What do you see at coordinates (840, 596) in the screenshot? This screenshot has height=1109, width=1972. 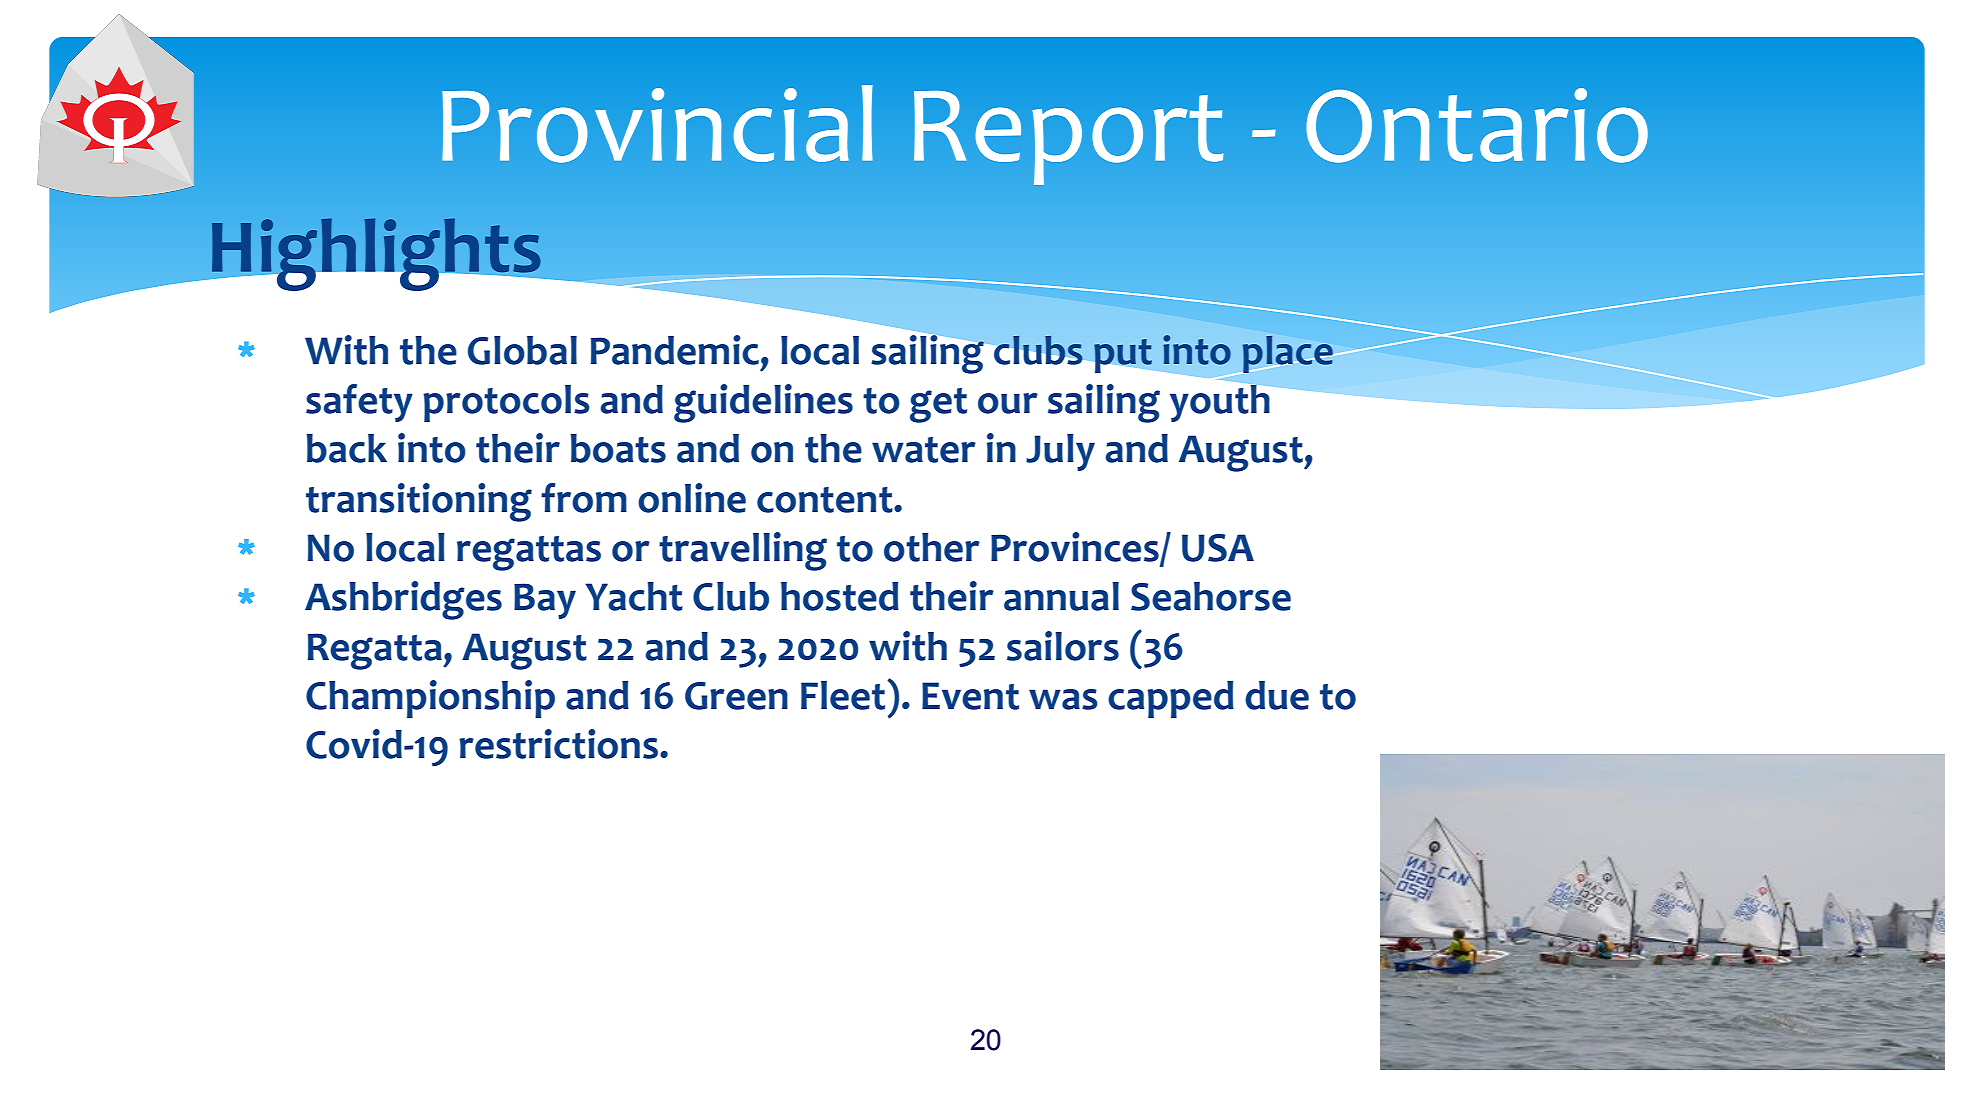 I see `hosted` at bounding box center [840, 596].
